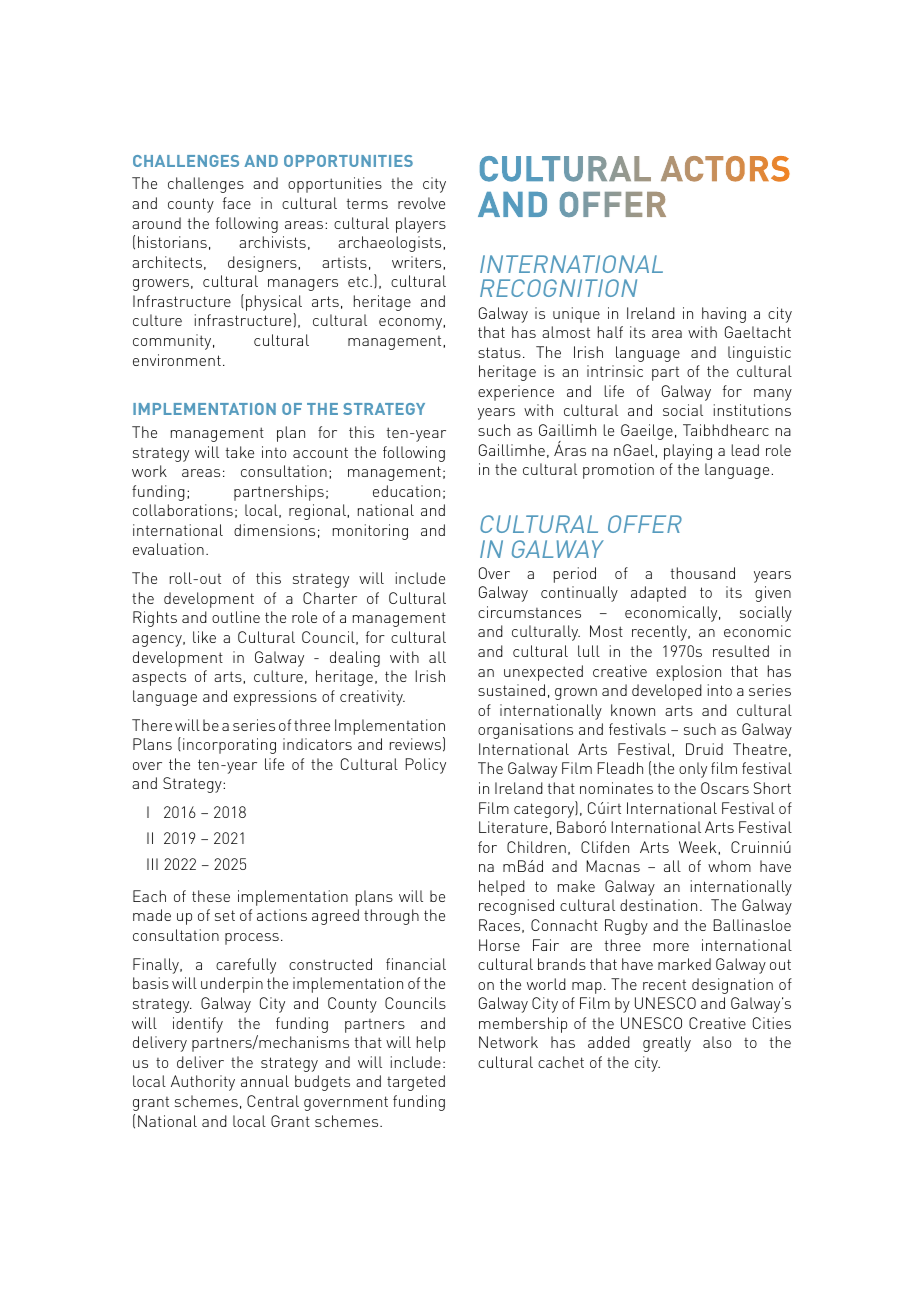  Describe the element at coordinates (237, 203) in the screenshot. I see `face` at that location.
